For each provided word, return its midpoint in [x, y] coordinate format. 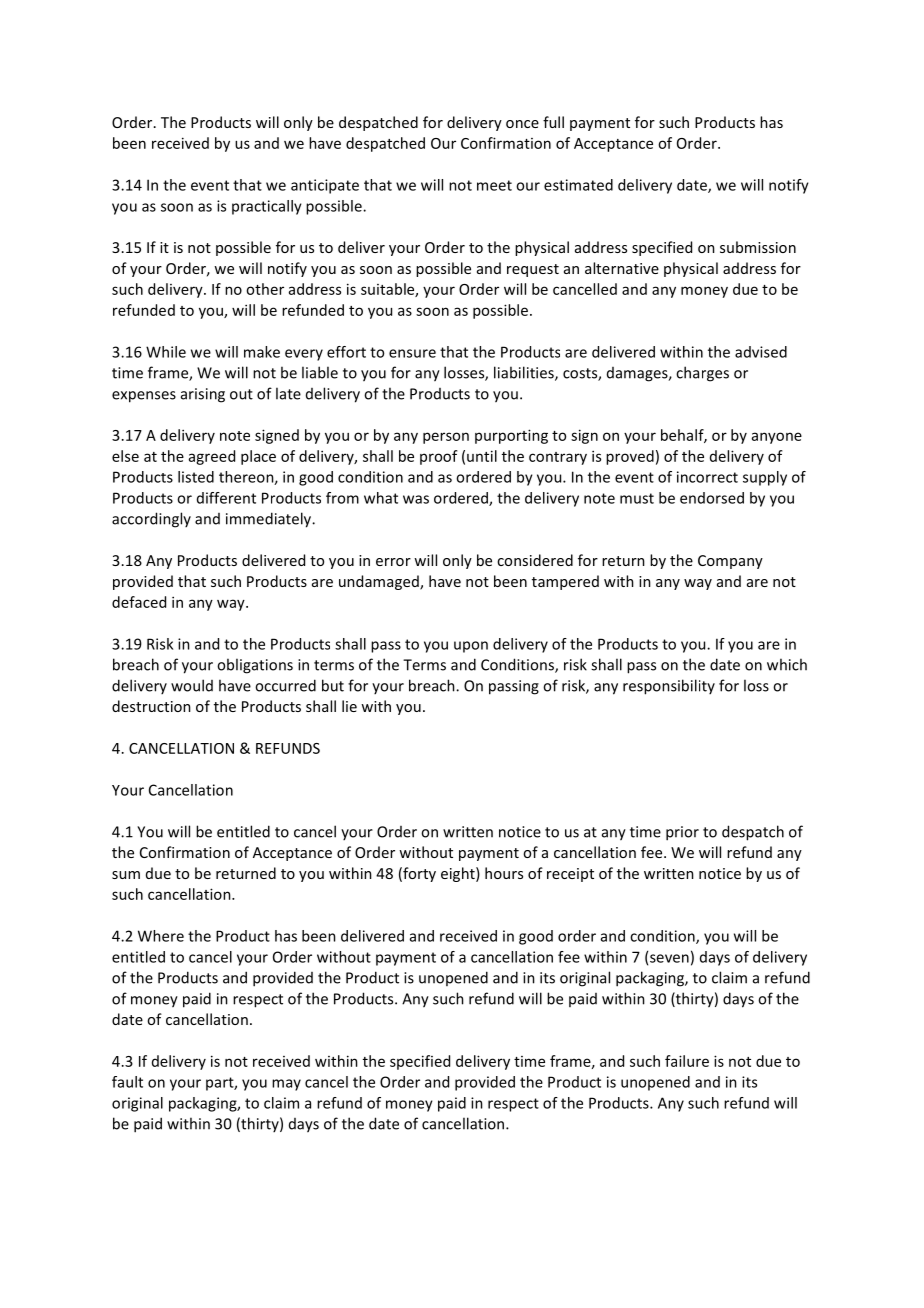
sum [126, 875]
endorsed [712, 498]
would [192, 685]
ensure [412, 353]
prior [682, 833]
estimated [578, 185]
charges [702, 374]
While [166, 352]
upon [471, 647]
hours [504, 873]
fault [127, 1082]
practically [267, 207]
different [226, 498]
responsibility [669, 687]
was [416, 499]
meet [494, 185]
